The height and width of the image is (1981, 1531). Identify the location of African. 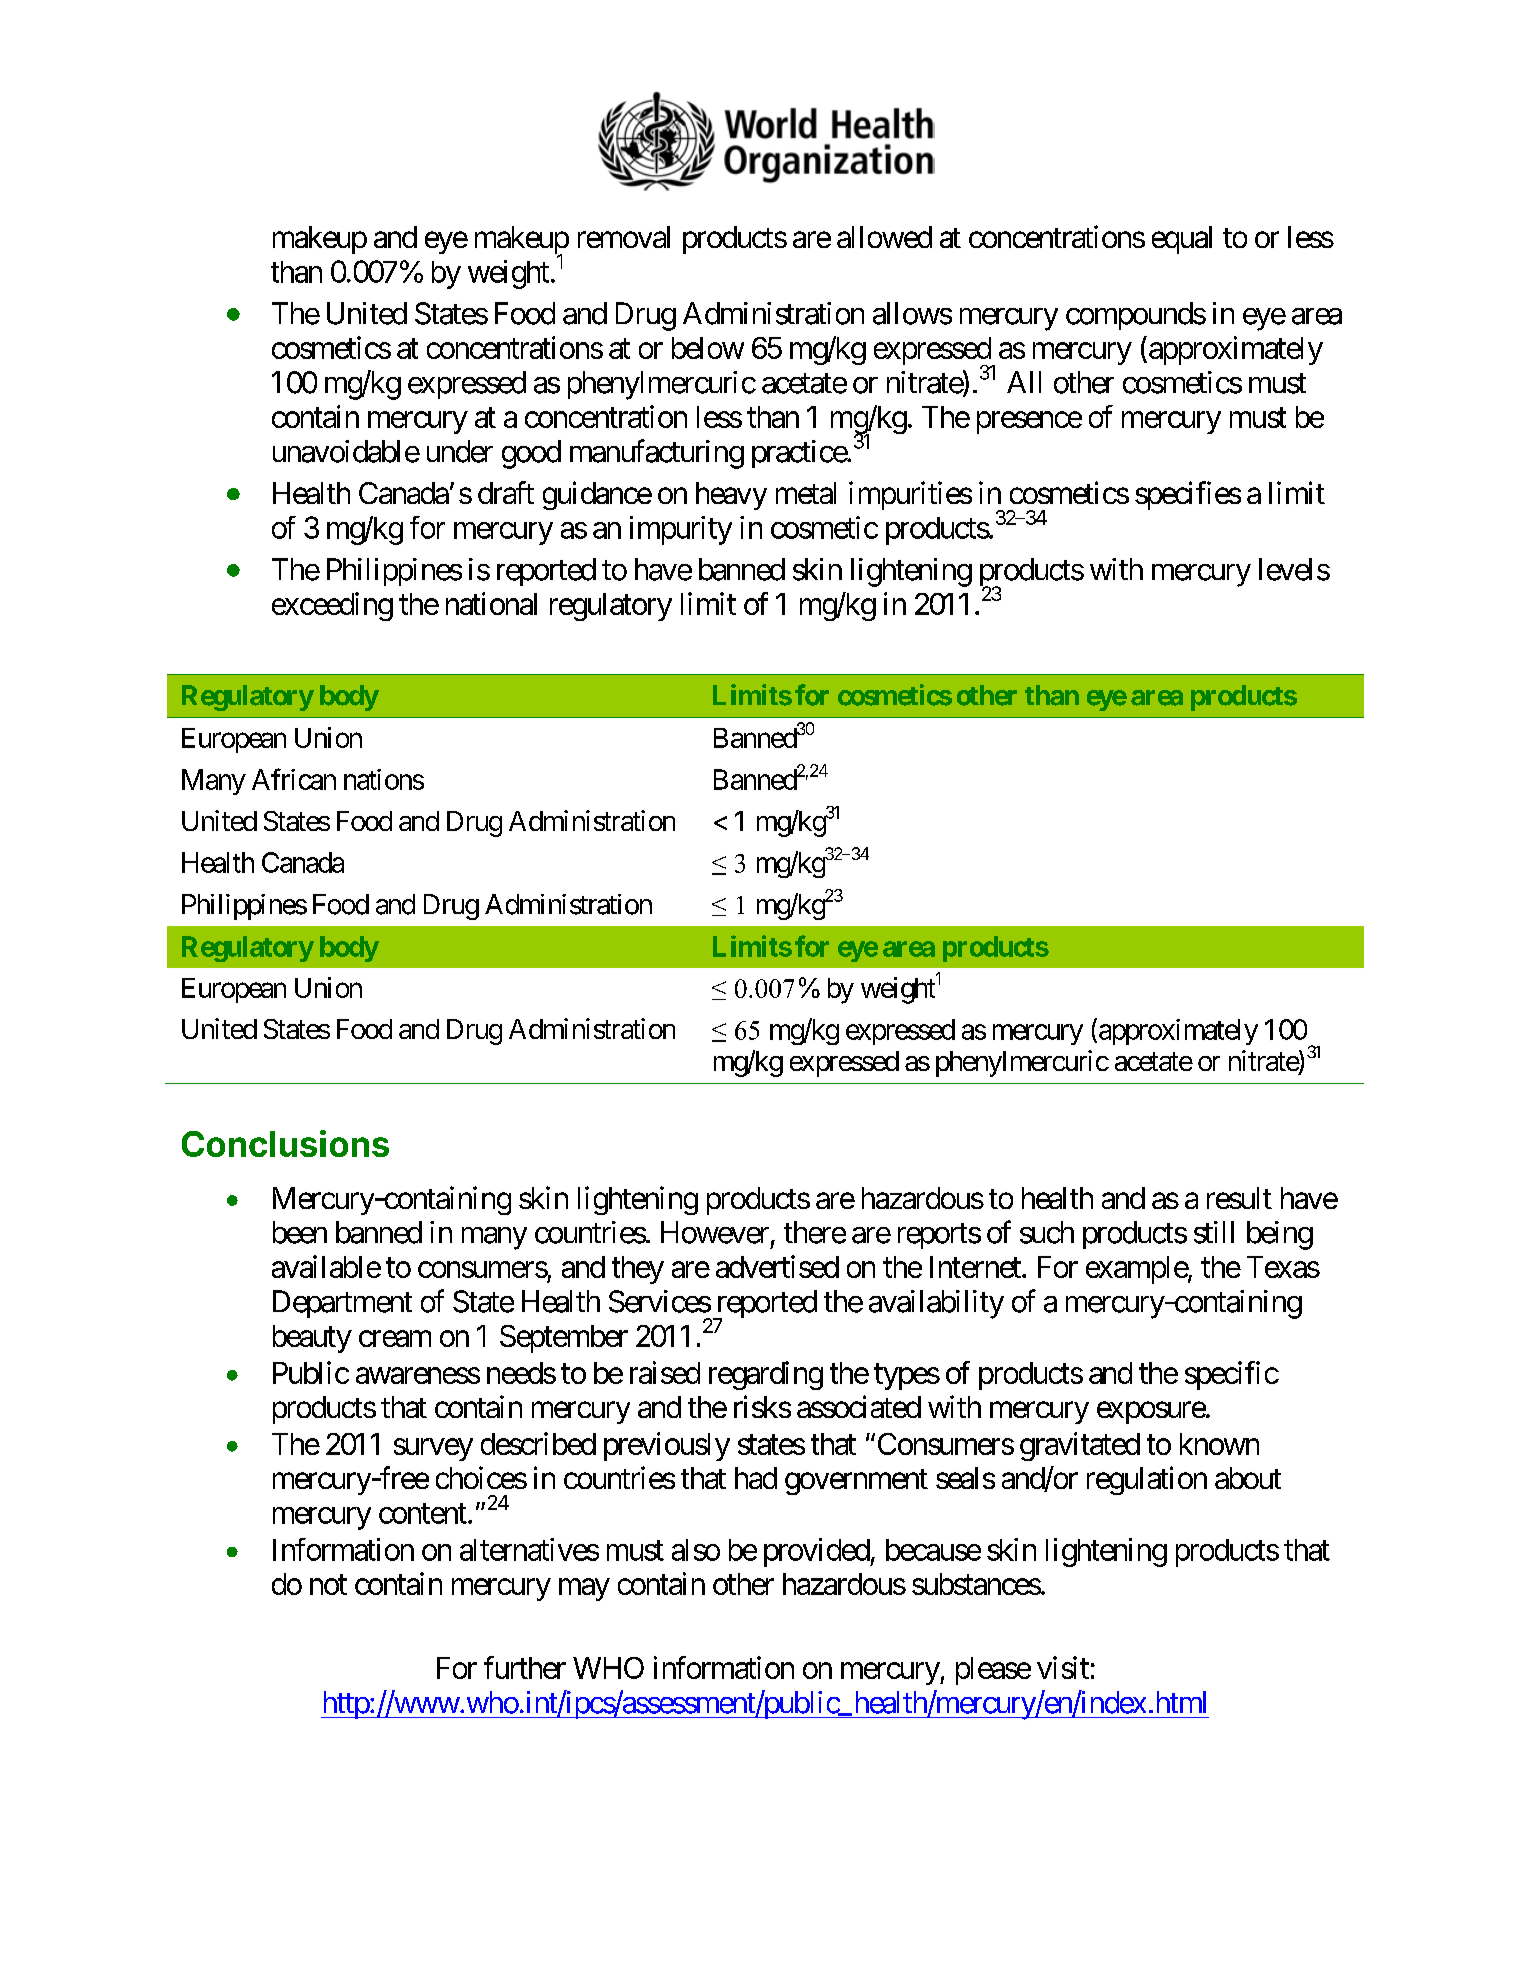
(294, 779).
